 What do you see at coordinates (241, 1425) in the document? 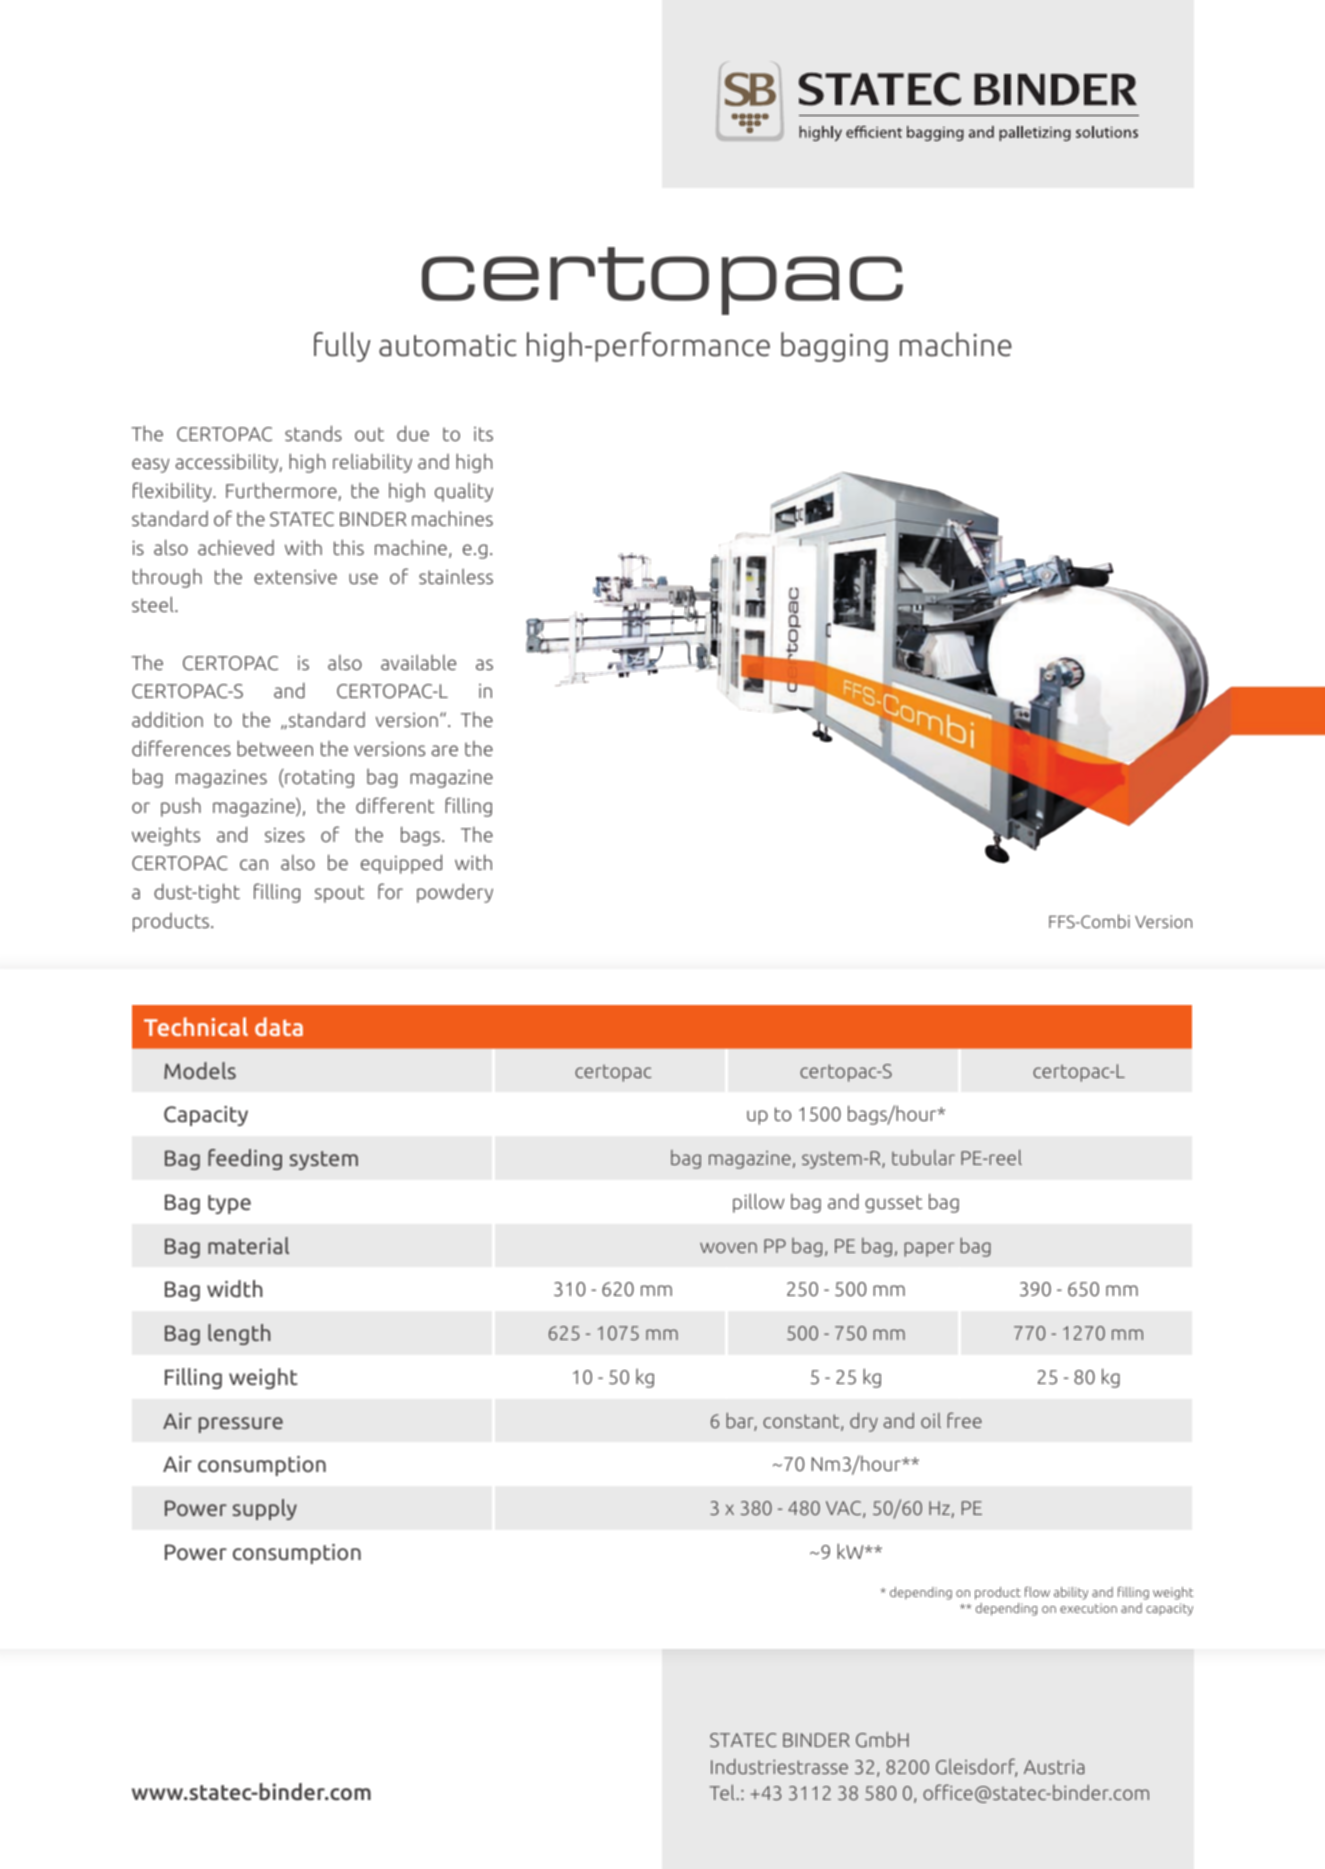
I see `pressure` at bounding box center [241, 1425].
